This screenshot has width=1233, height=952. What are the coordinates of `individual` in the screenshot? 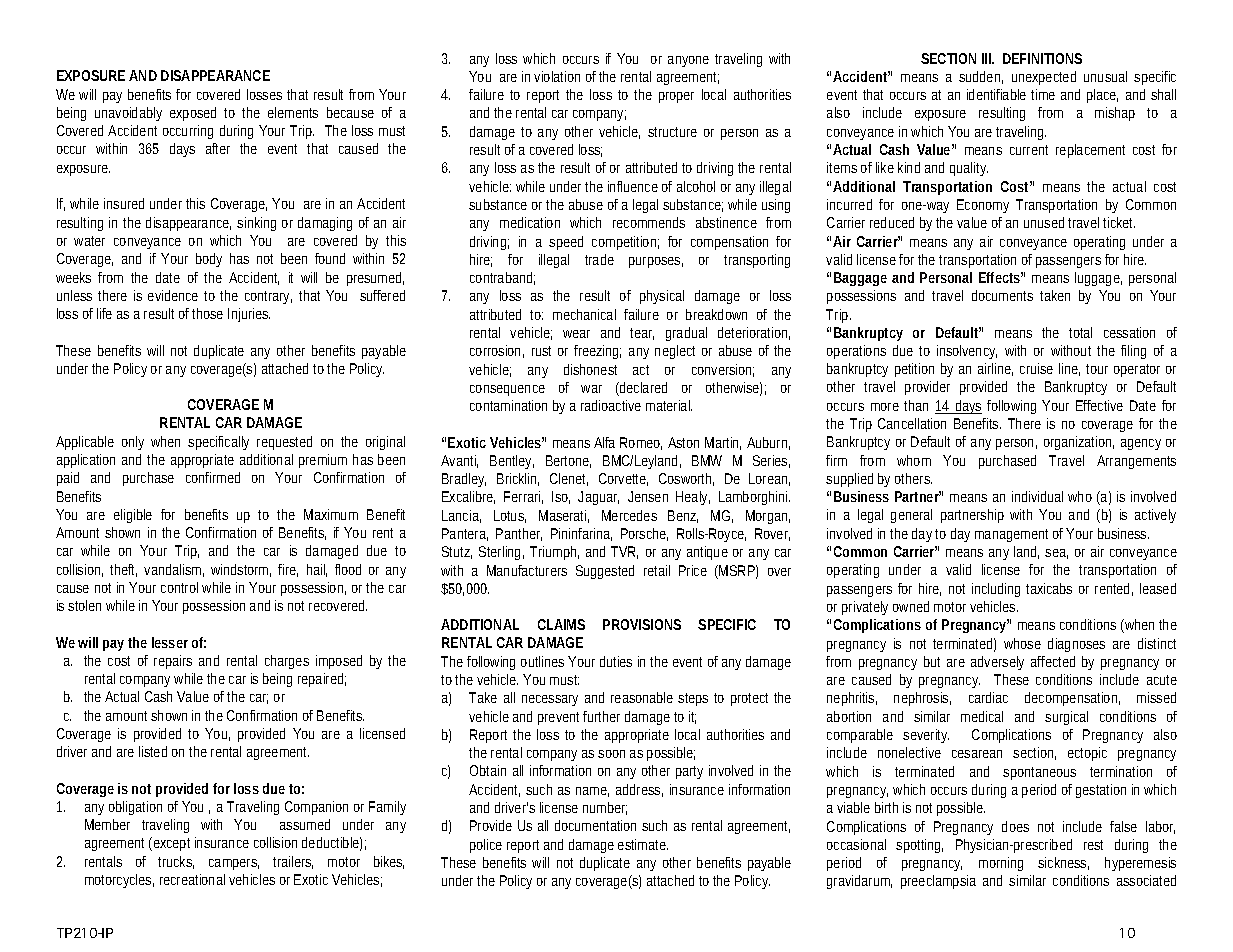 It's located at (1037, 496).
